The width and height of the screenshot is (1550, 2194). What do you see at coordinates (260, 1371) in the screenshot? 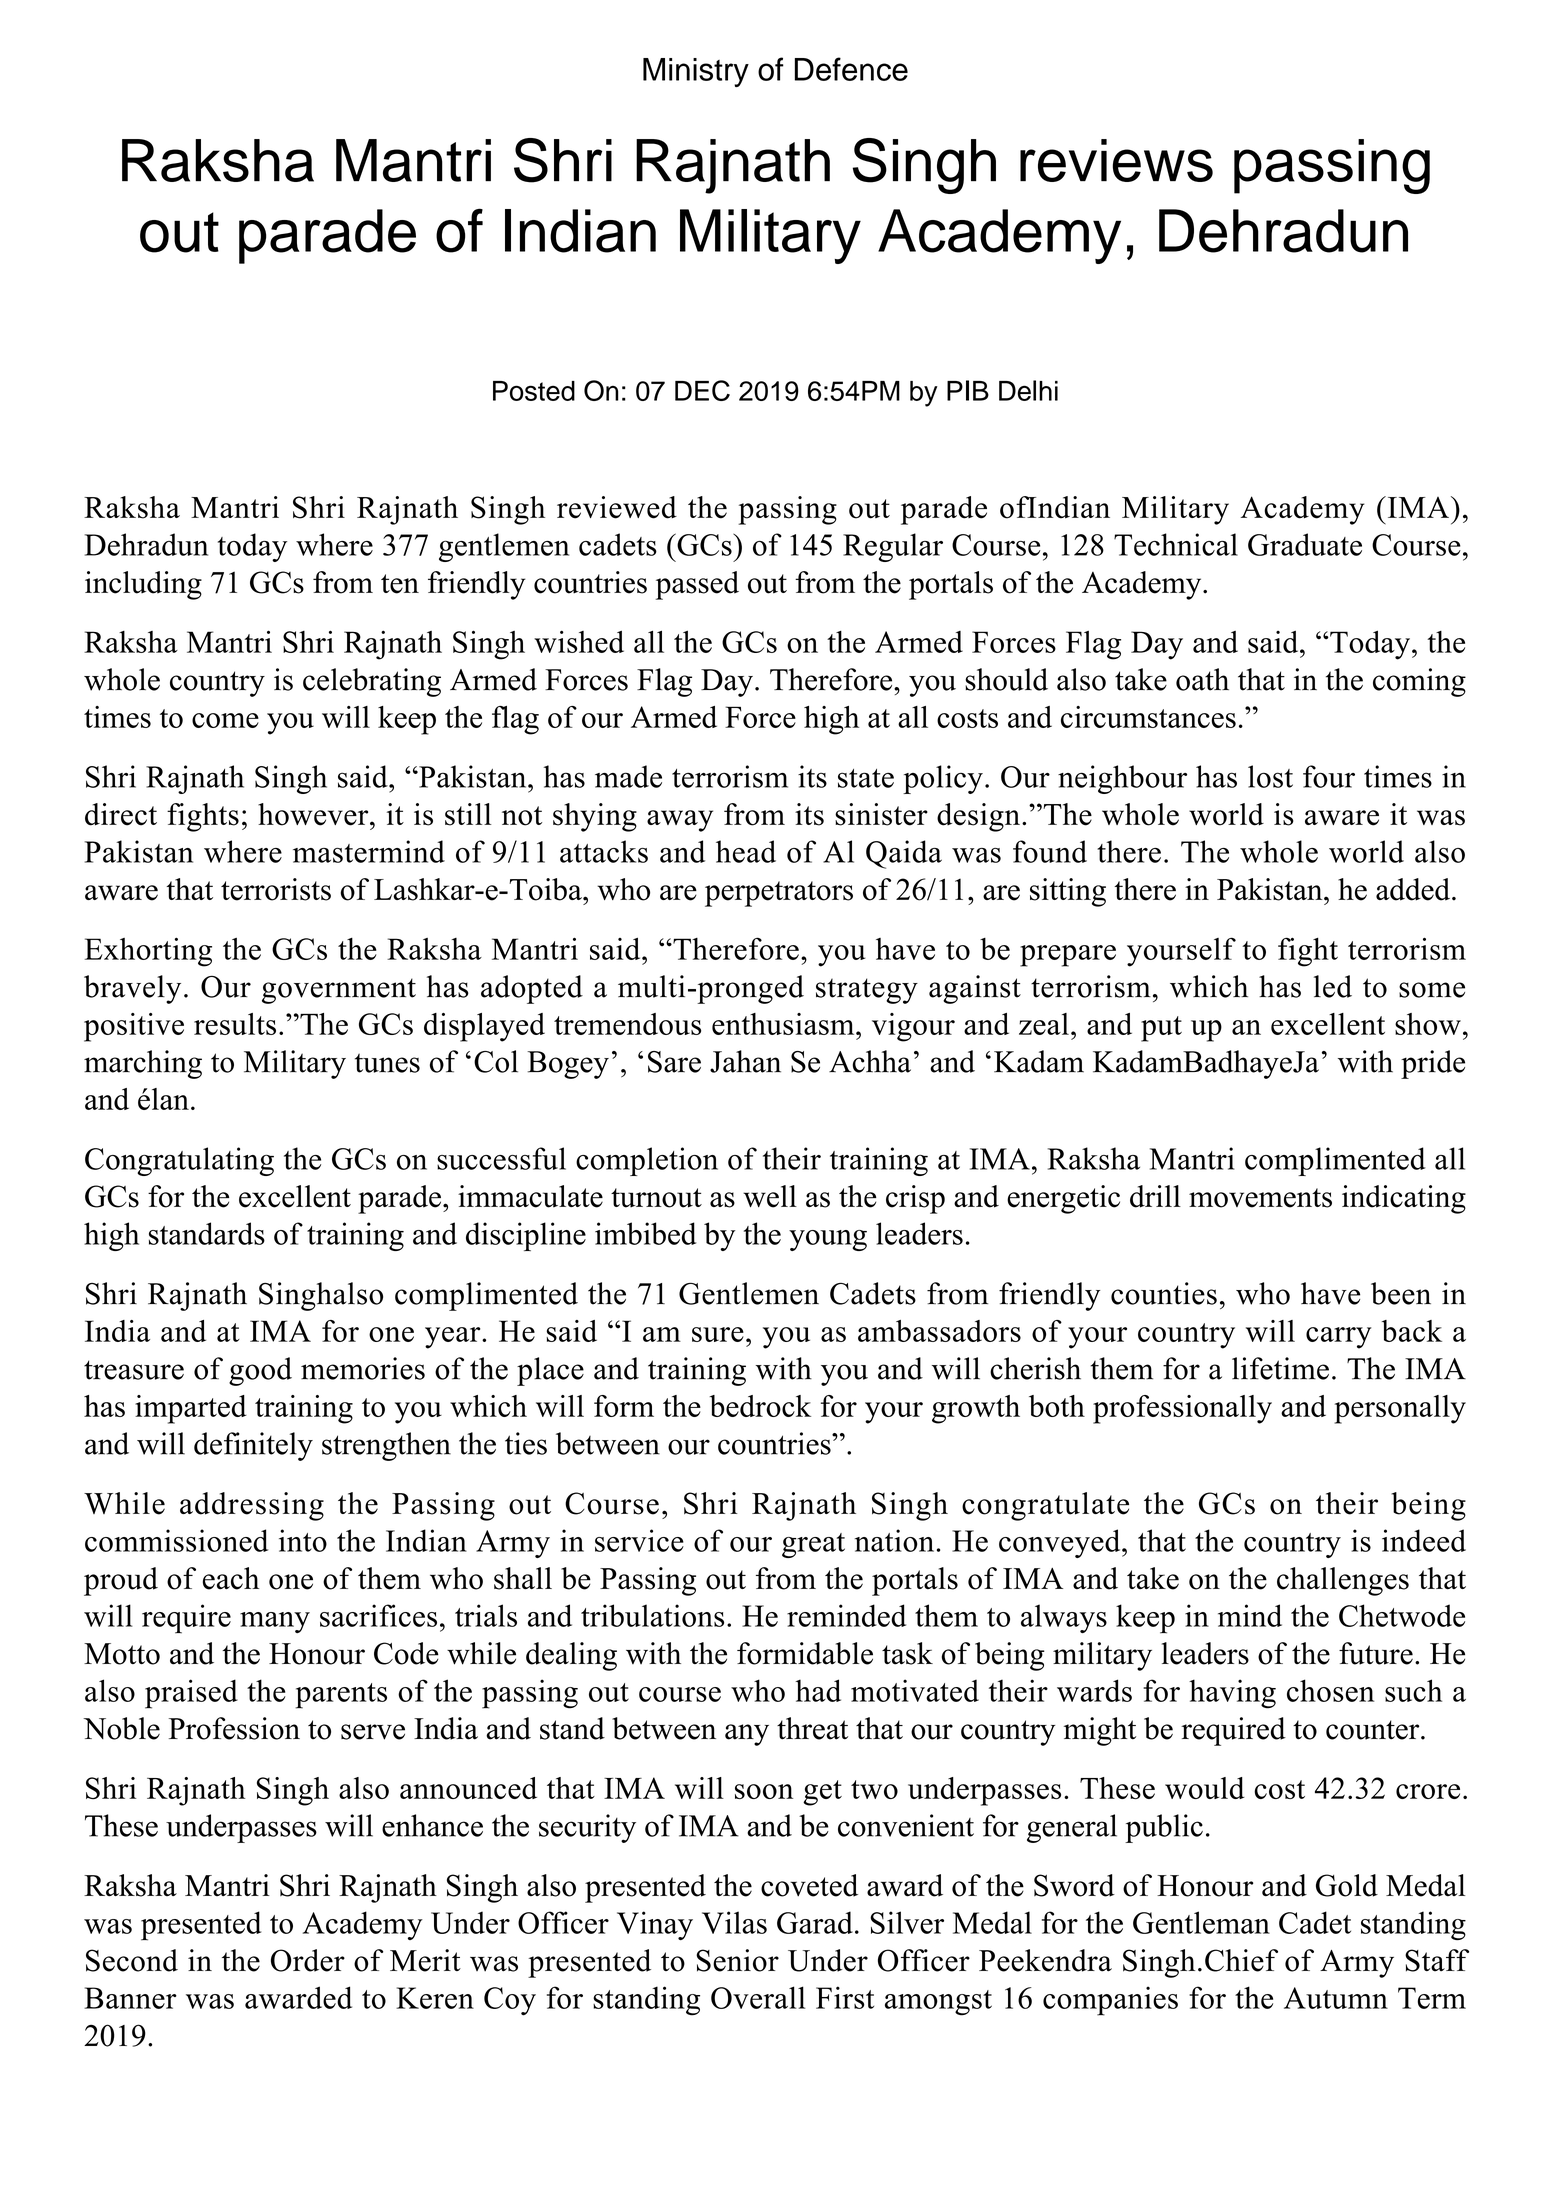
I see `good` at bounding box center [260, 1371].
